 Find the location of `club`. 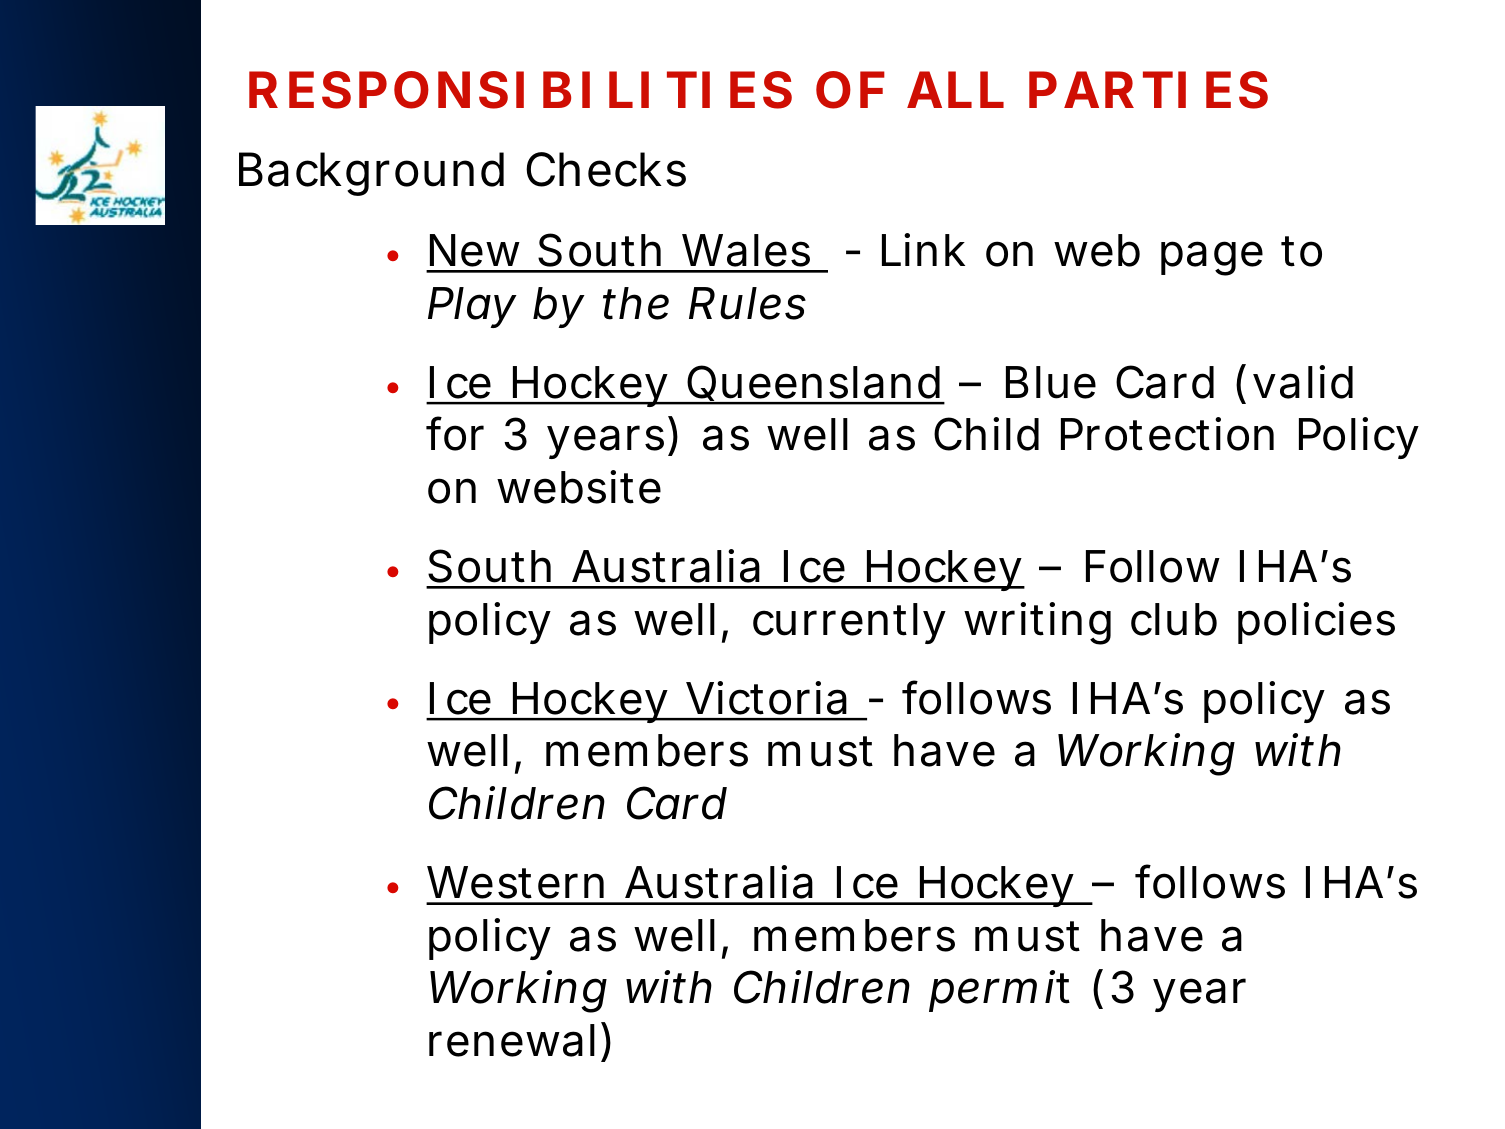

club is located at coordinates (1174, 619).
